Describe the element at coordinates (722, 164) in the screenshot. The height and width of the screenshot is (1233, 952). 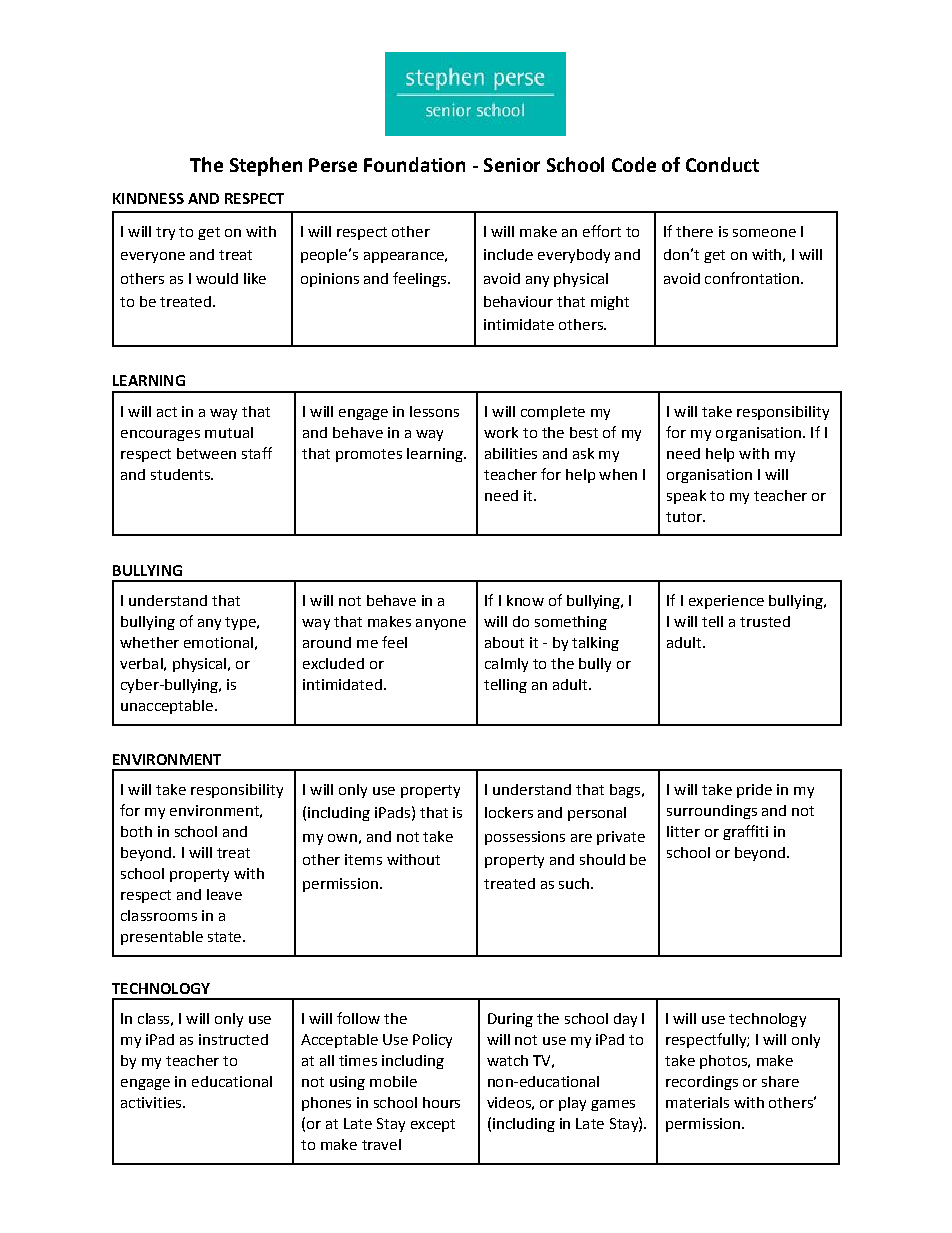
I see `Conduct` at that location.
